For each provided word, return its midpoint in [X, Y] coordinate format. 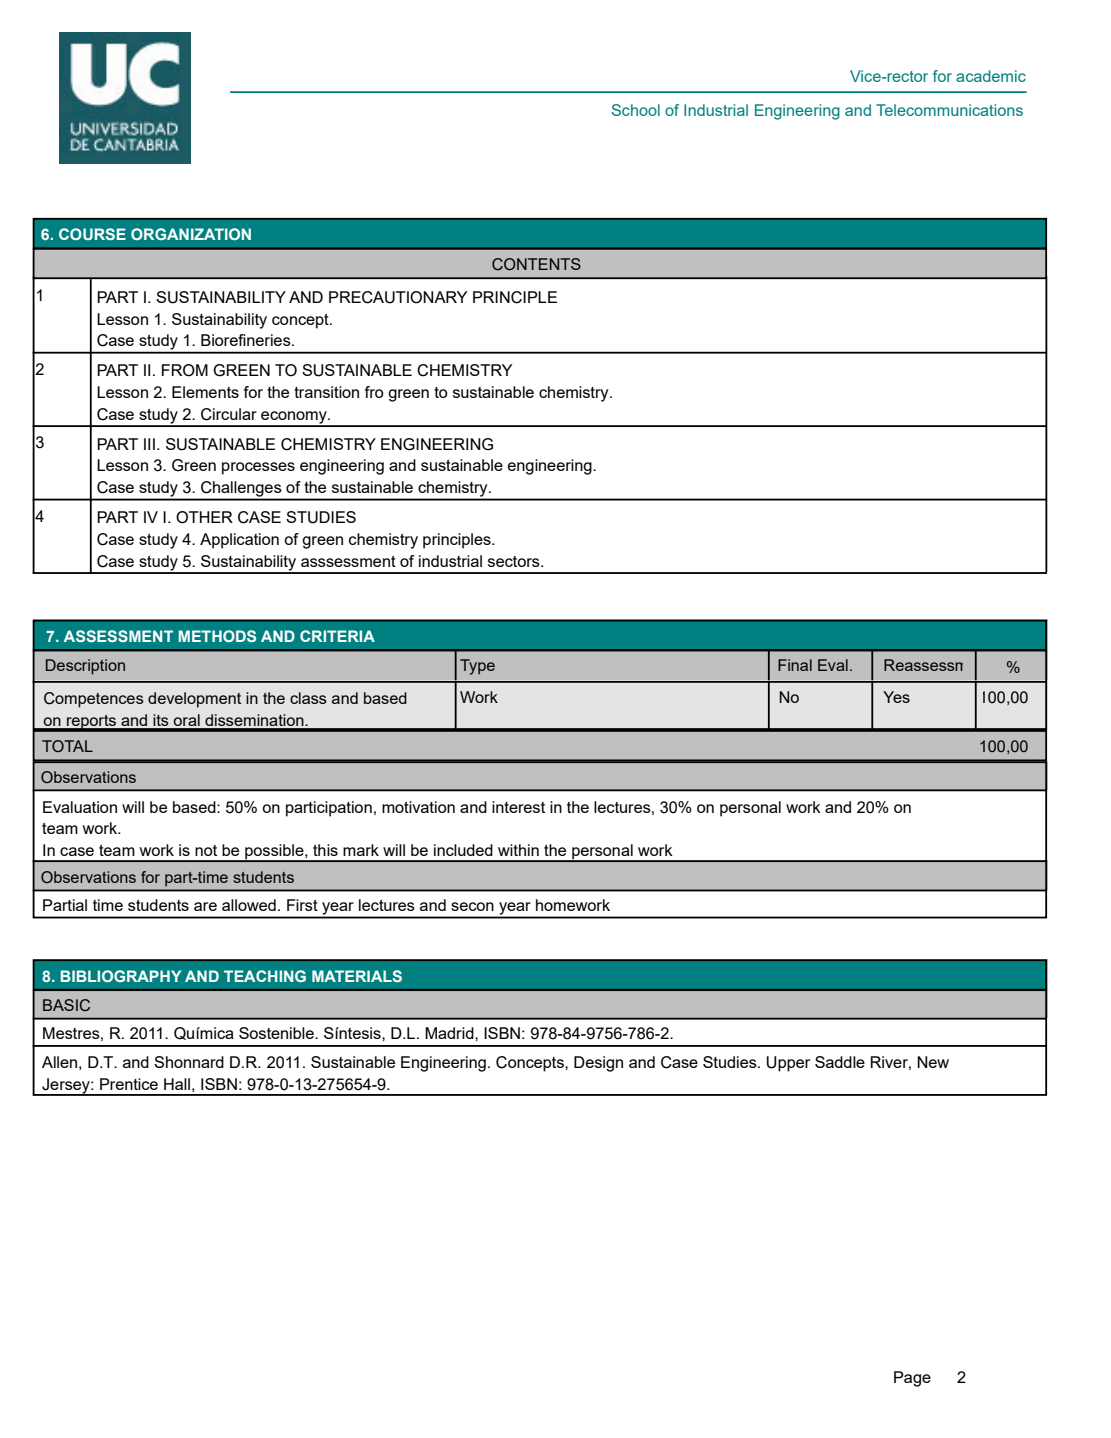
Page [912, 1379]
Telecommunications [949, 110]
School [635, 110]
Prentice [129, 1084]
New [933, 1062]
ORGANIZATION [191, 234]
